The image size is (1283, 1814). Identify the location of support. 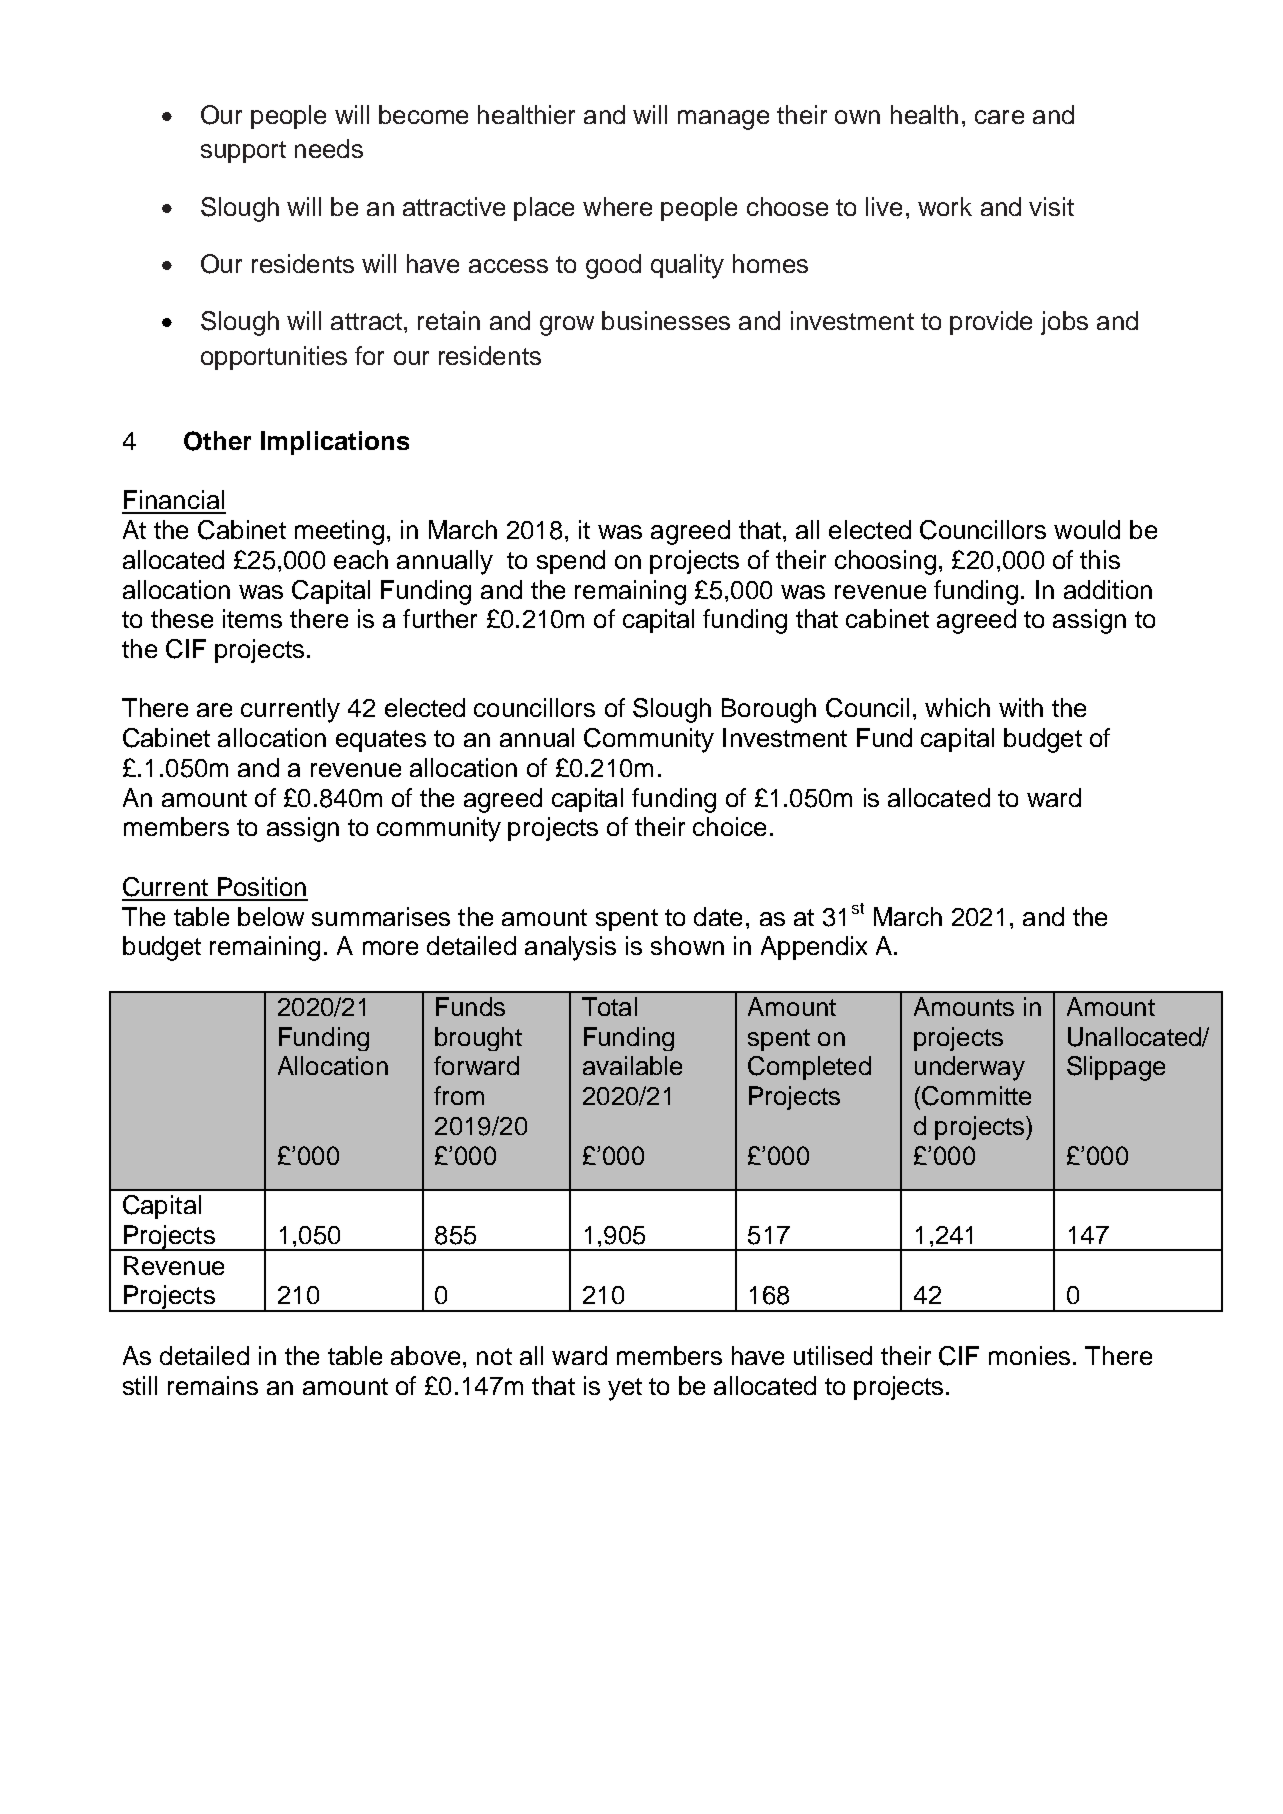
(243, 152).
